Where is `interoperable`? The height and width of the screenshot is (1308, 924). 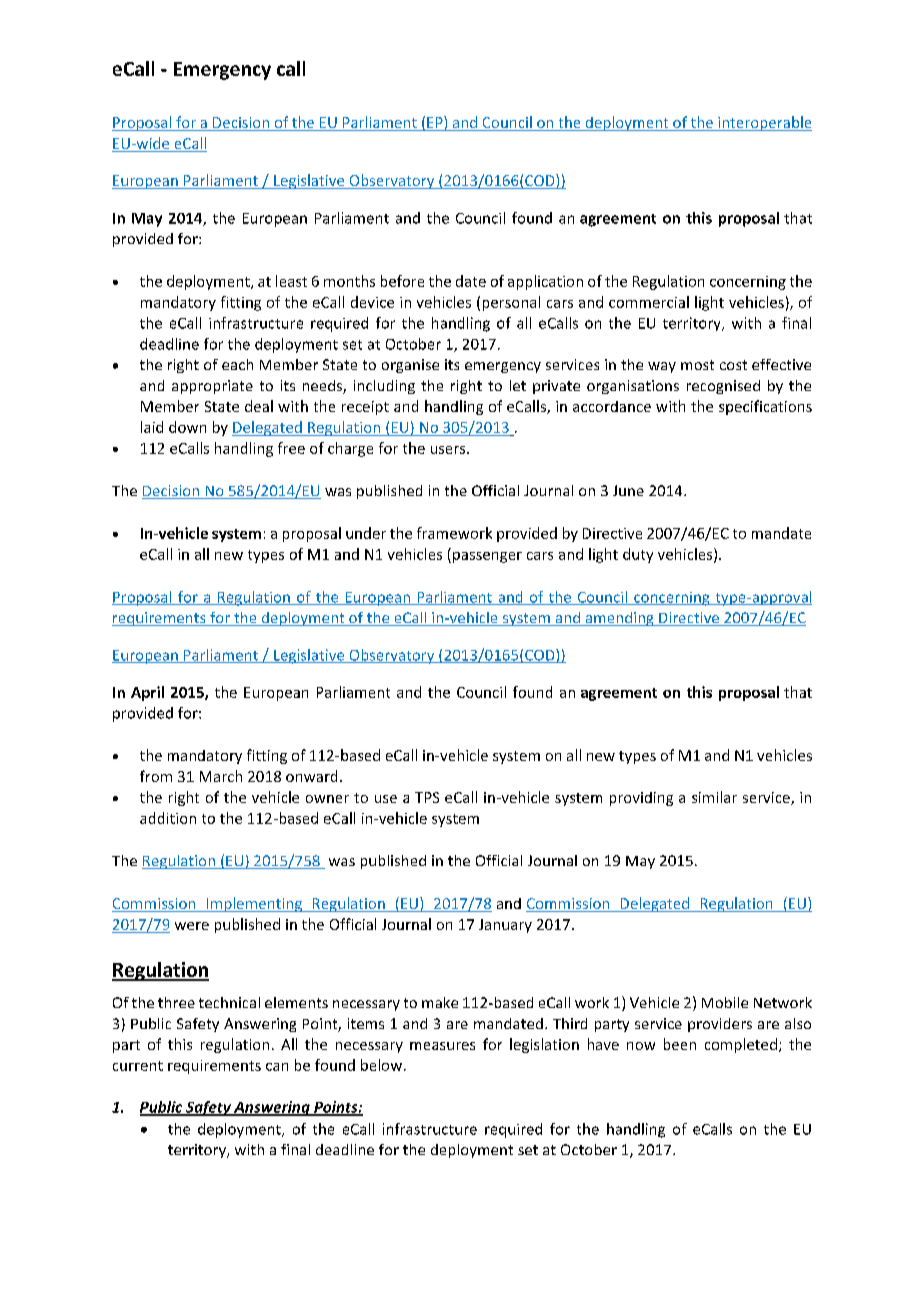
interoperable is located at coordinates (764, 123).
